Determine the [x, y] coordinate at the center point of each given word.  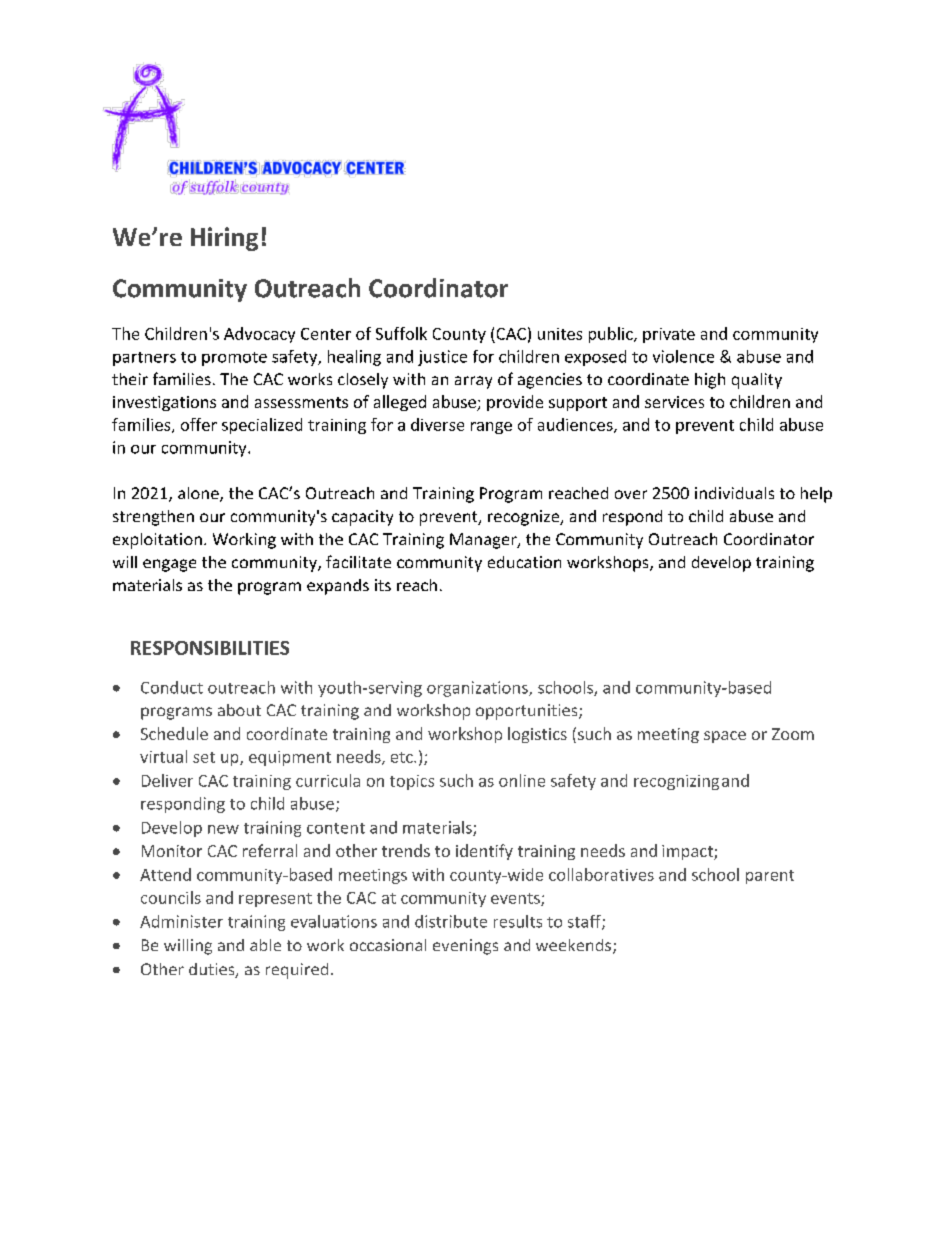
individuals [734, 493]
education [524, 562]
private [669, 335]
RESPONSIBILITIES [210, 648]
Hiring [224, 239]
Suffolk [401, 333]
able [265, 945]
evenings [465, 947]
